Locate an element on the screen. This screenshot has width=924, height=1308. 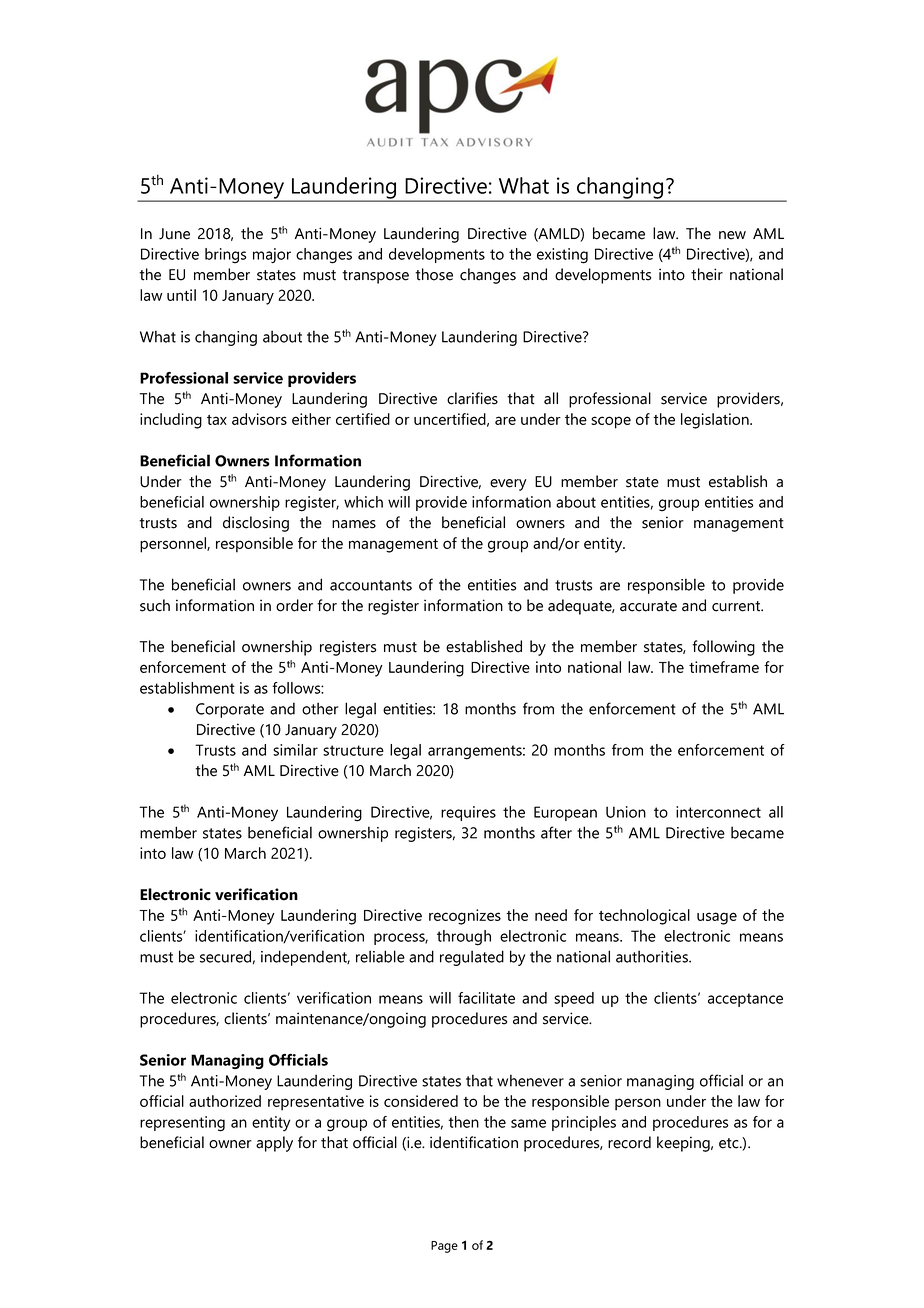
apply is located at coordinates (274, 1144).
